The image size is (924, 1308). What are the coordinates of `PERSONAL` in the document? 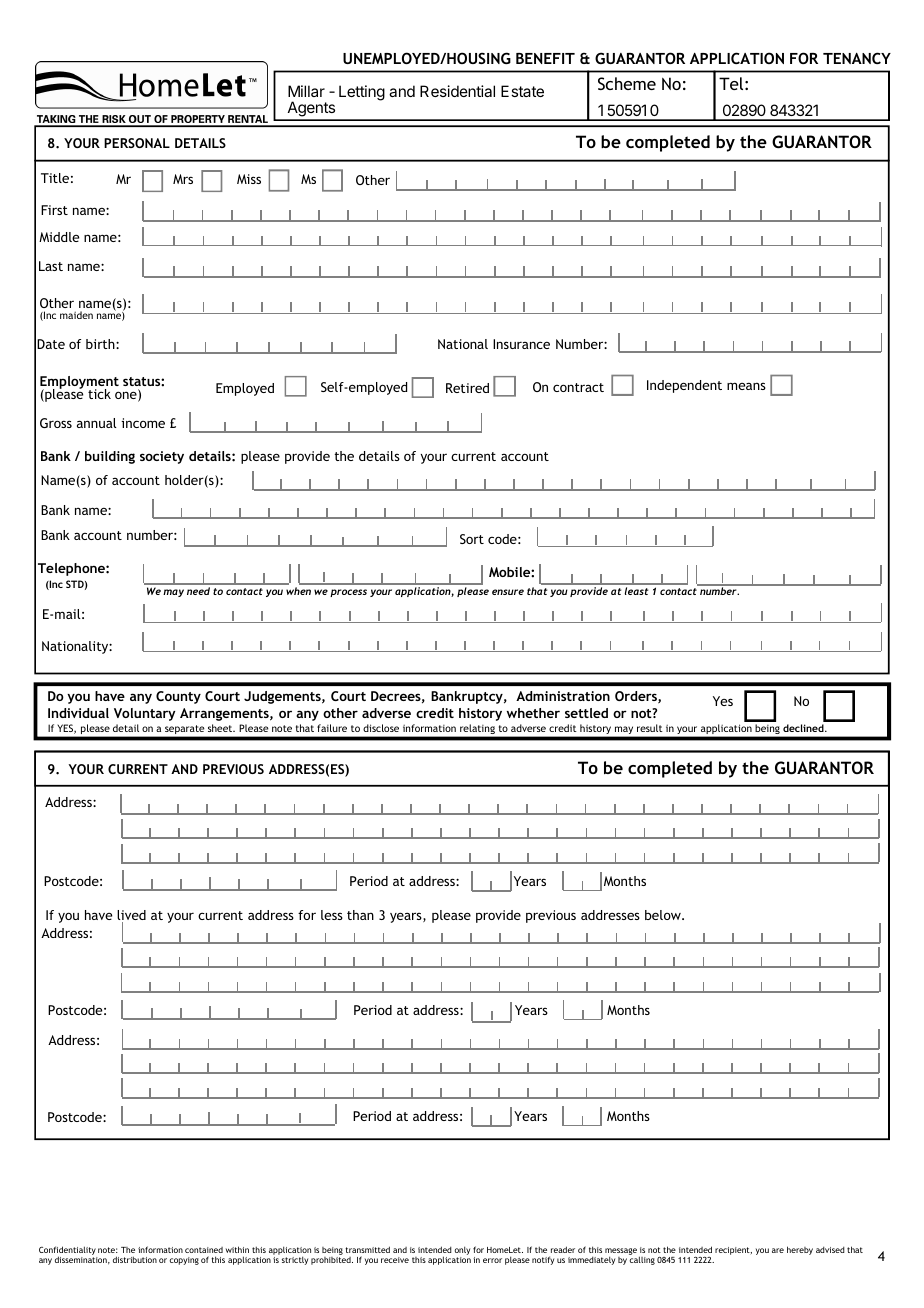 It's located at (137, 143).
